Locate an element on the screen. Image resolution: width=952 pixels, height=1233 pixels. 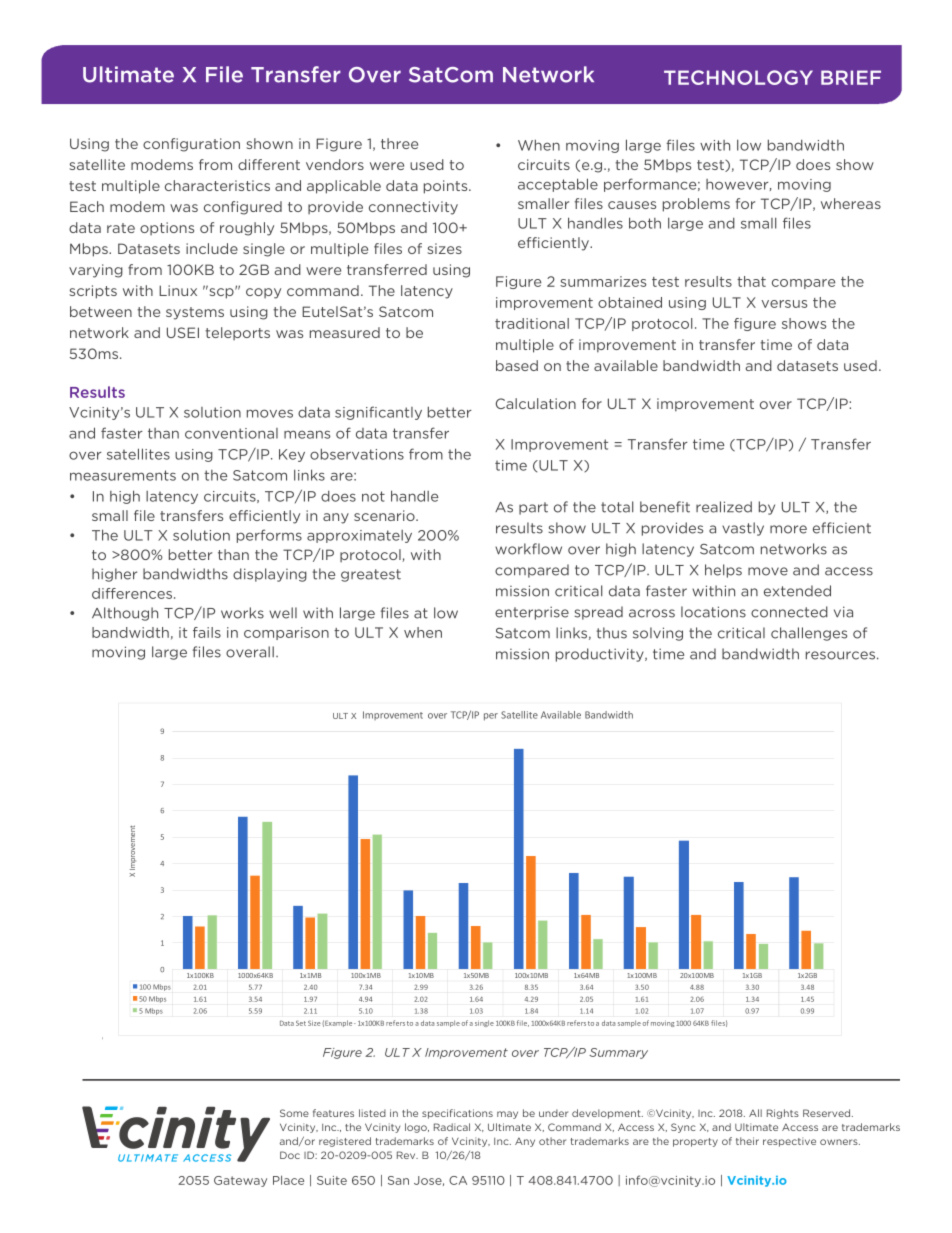
three is located at coordinates (399, 143).
